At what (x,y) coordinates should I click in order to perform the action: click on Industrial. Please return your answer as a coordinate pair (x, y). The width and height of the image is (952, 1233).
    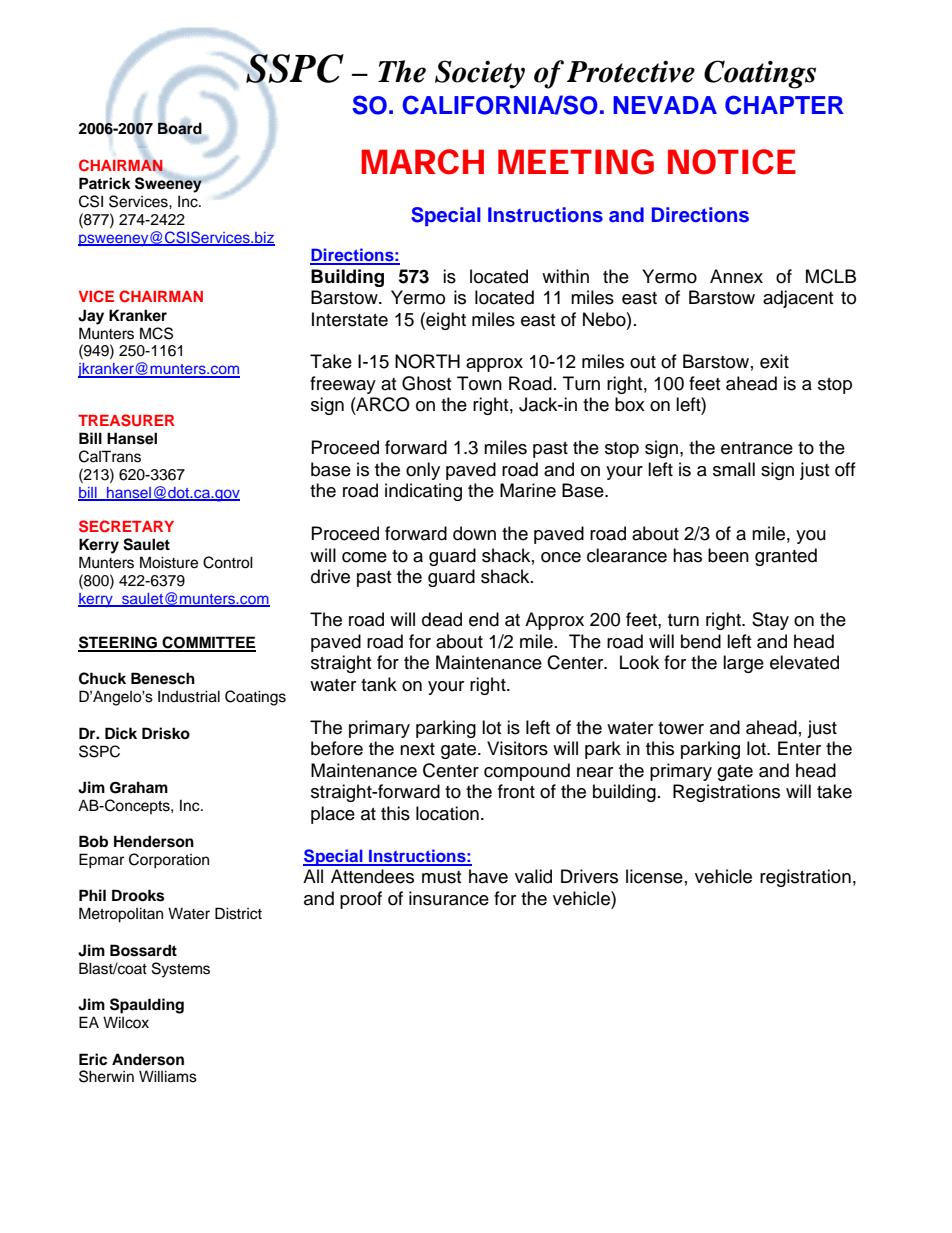
    Looking at the image, I should click on (189, 696).
